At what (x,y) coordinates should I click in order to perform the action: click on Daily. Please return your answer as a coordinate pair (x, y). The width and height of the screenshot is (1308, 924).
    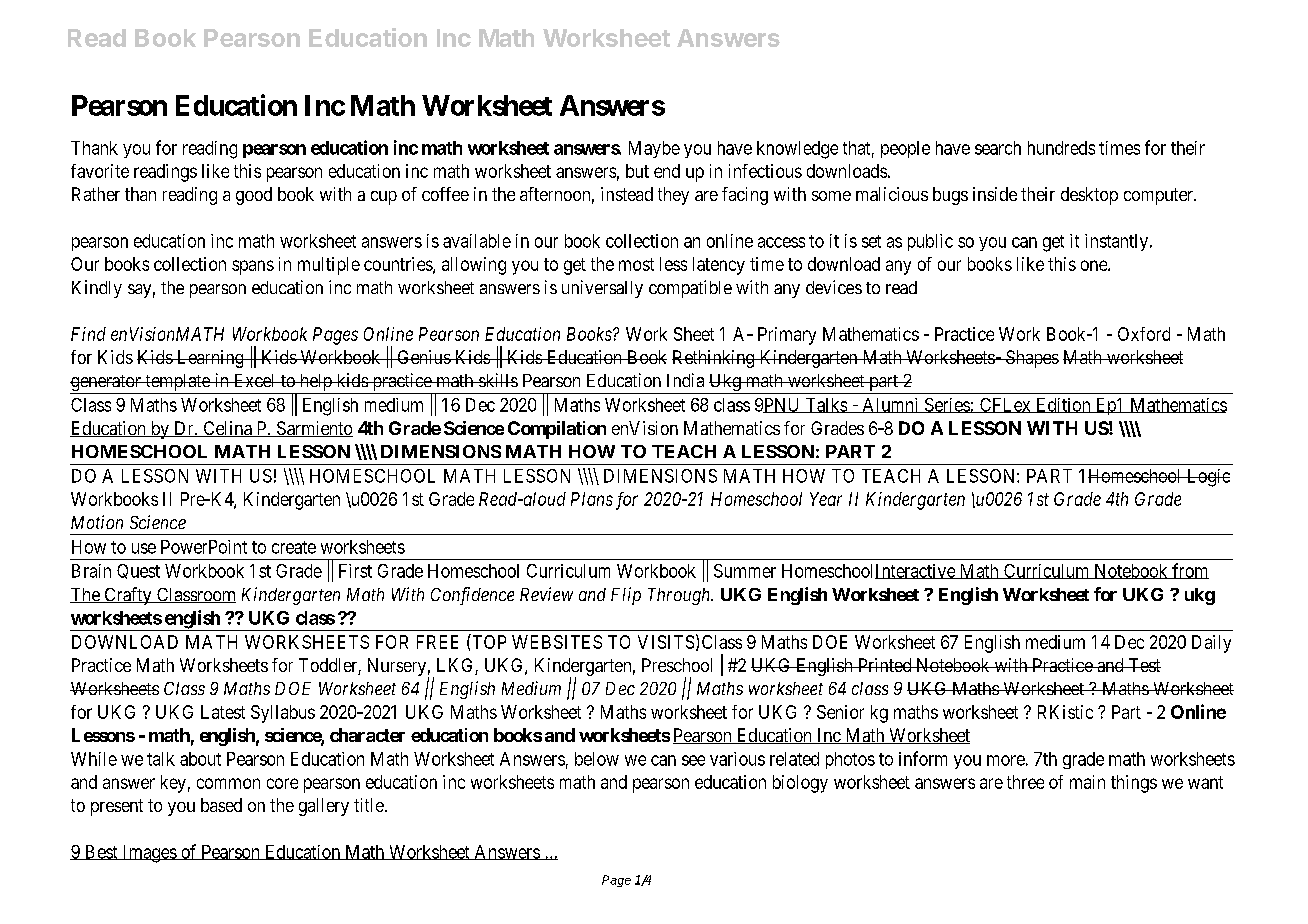
    Looking at the image, I should click on (1211, 644).
